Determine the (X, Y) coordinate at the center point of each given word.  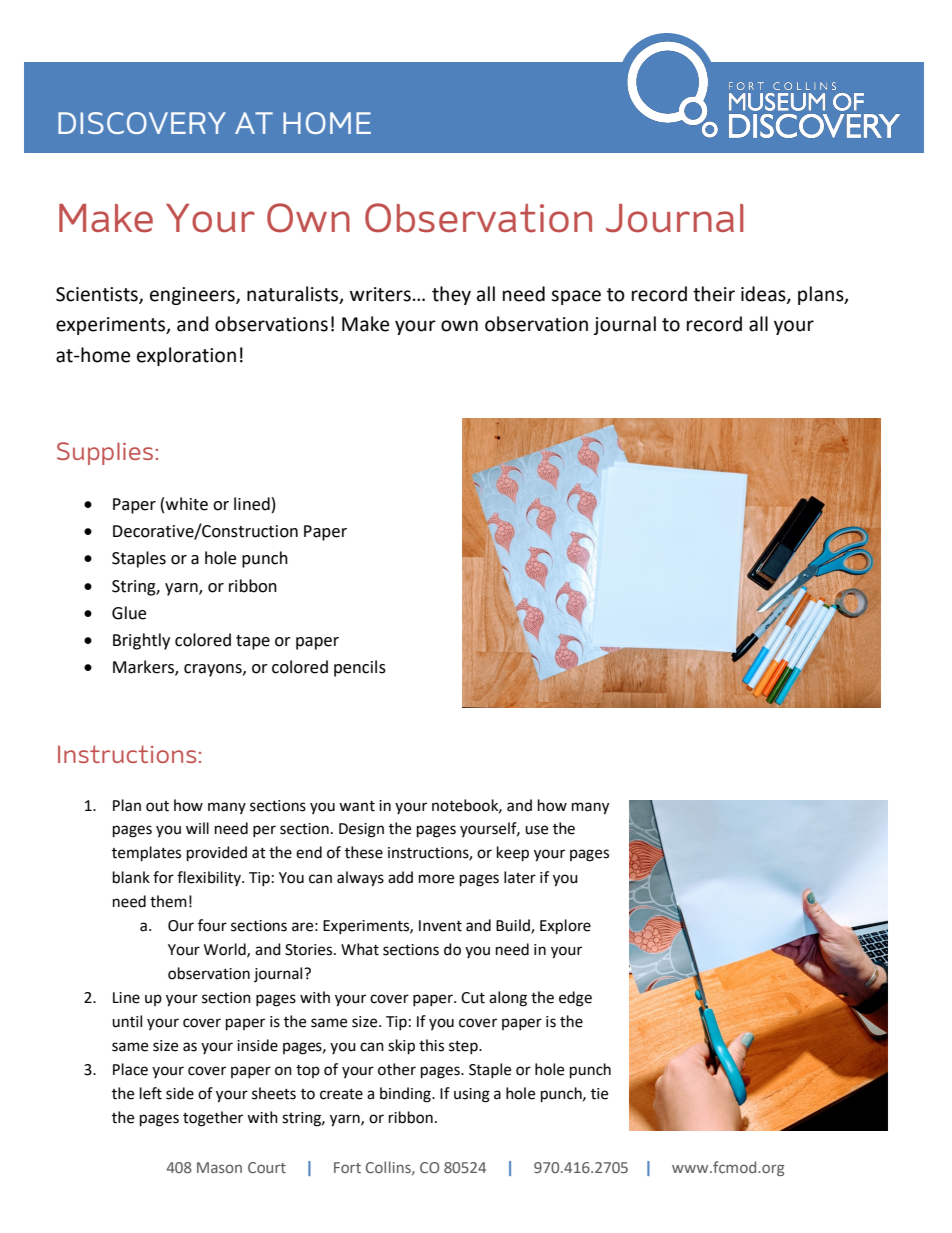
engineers (193, 296)
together (213, 1119)
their (714, 294)
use (536, 830)
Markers (144, 668)
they (451, 295)
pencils (360, 668)
